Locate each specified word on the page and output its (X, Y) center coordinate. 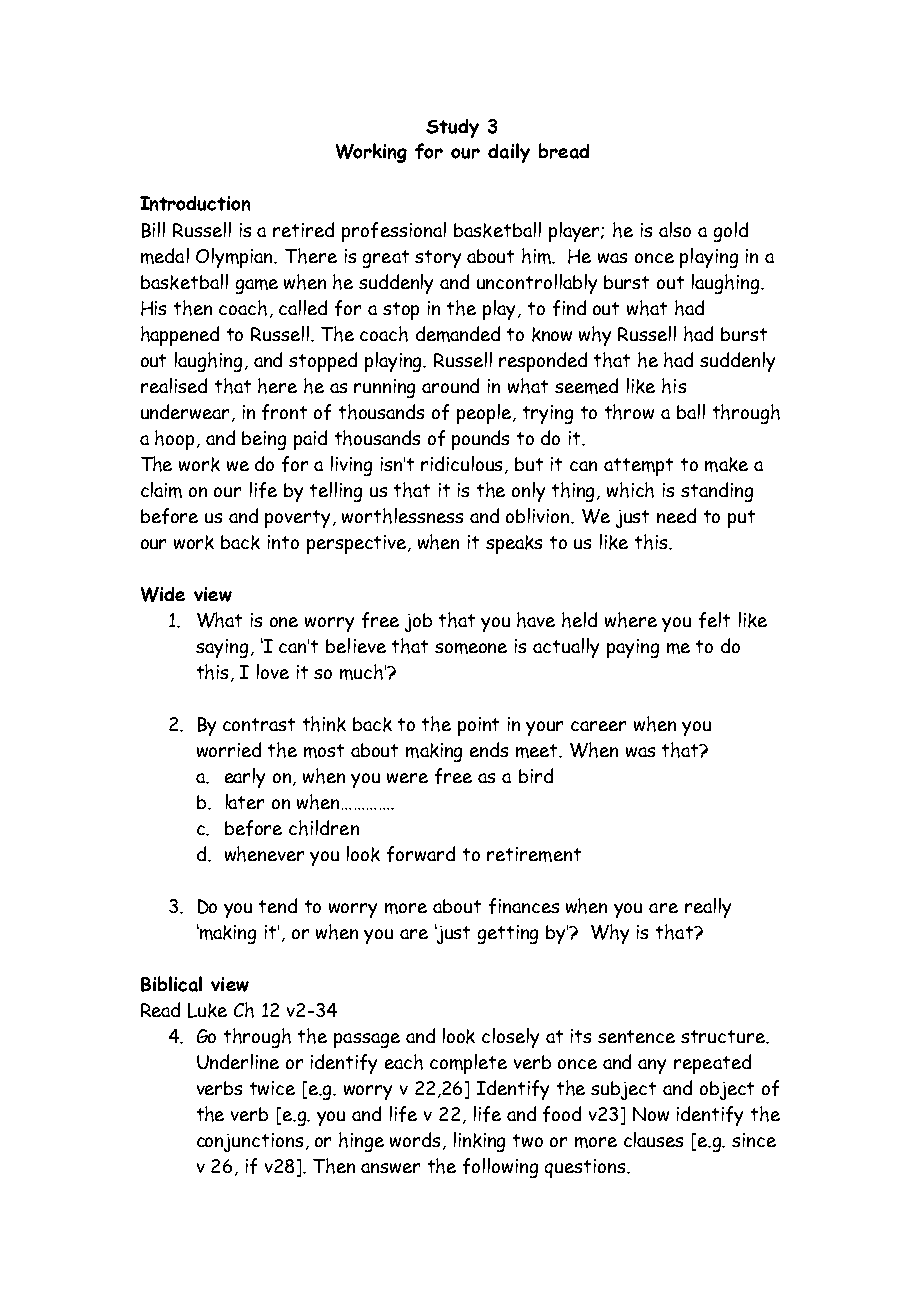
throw (629, 412)
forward (421, 854)
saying (222, 648)
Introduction (195, 203)
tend (278, 905)
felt (714, 620)
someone (471, 648)
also (675, 229)
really (708, 908)
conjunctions (250, 1142)
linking (479, 1142)
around (450, 385)
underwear (187, 413)
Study (452, 128)
